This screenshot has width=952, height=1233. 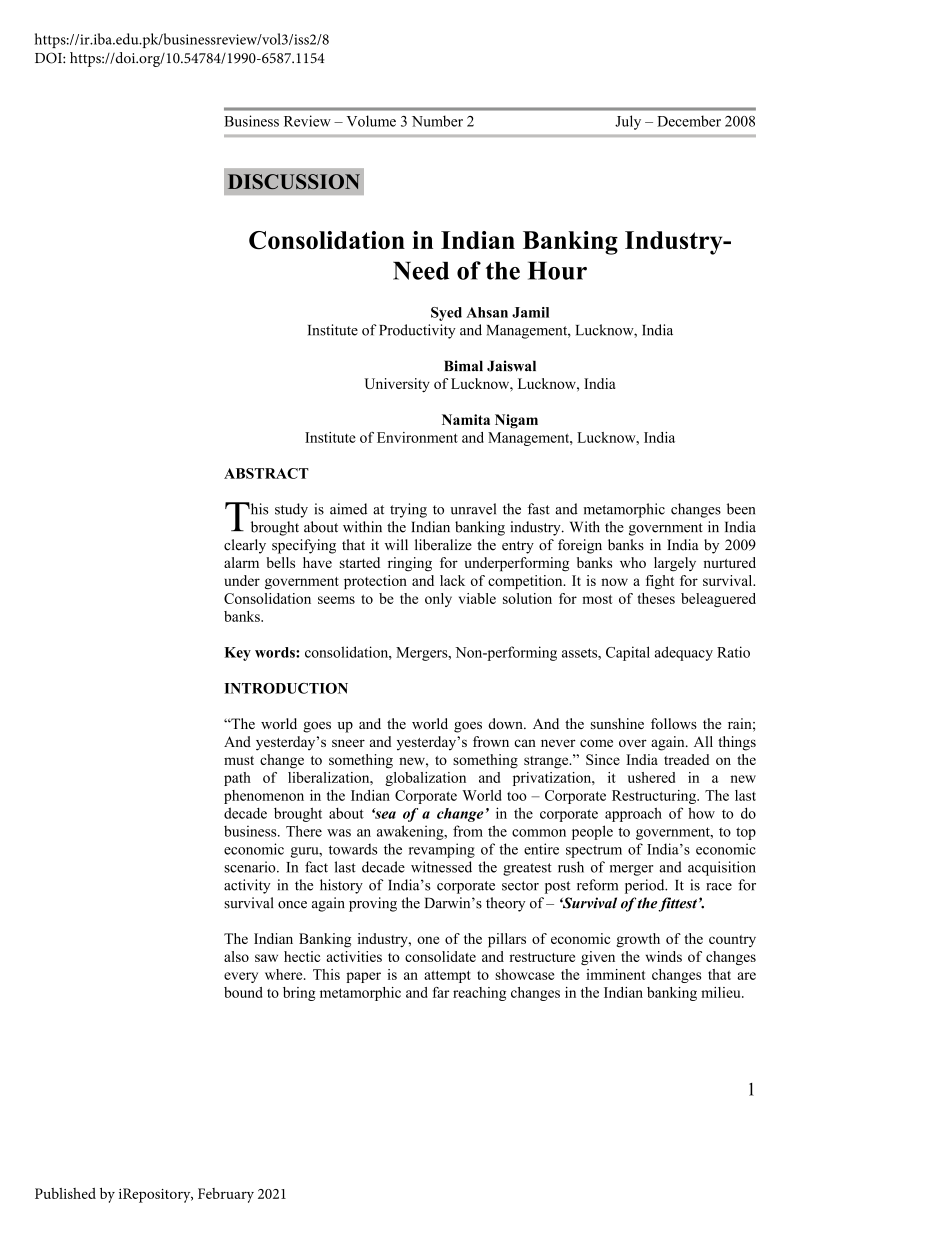 What do you see at coordinates (238, 654) in the screenshot?
I see `Key` at bounding box center [238, 654].
